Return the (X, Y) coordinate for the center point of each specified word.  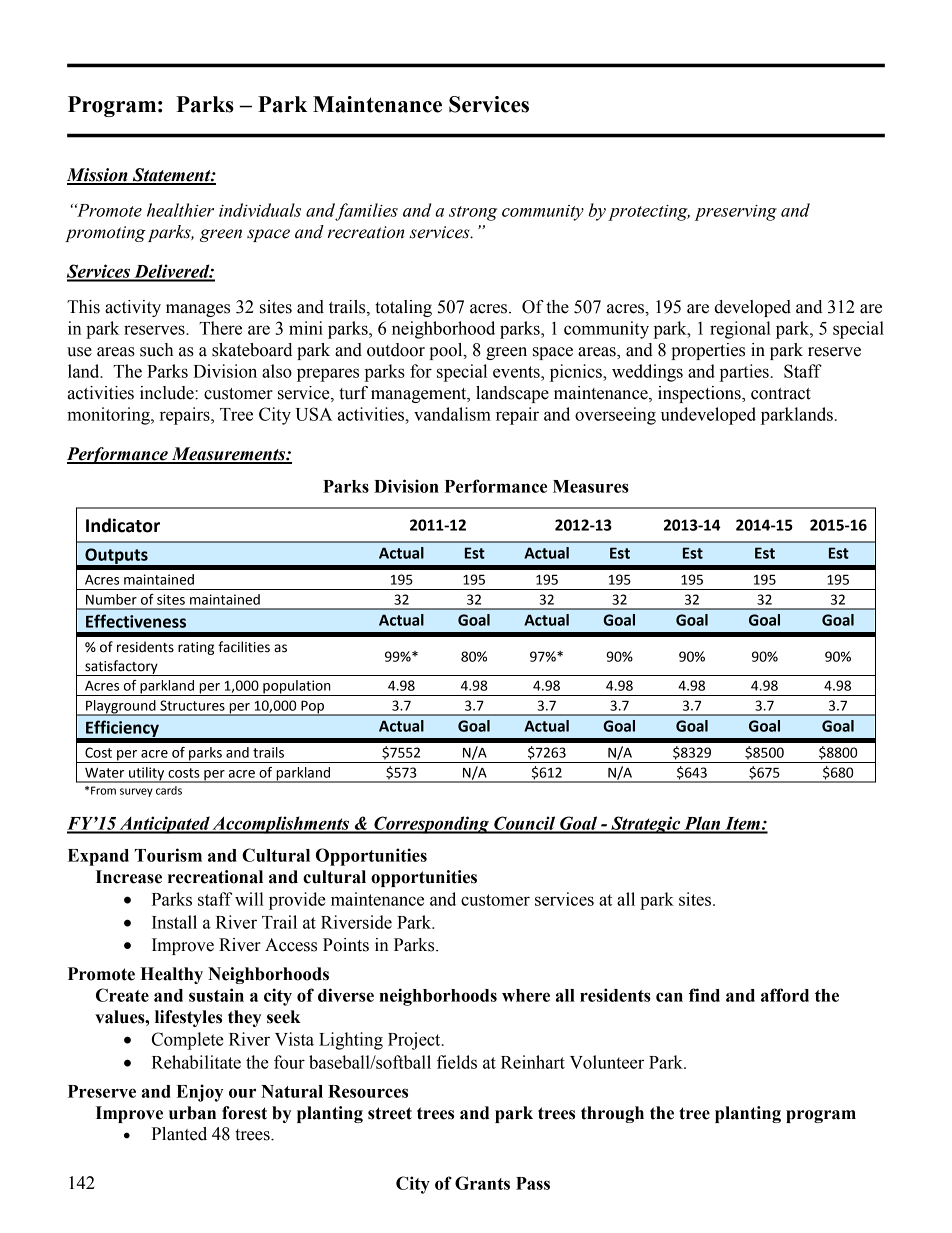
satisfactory (121, 668)
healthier (180, 210)
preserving (736, 213)
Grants (482, 1183)
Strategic (646, 825)
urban (192, 1113)
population (297, 688)
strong (473, 213)
